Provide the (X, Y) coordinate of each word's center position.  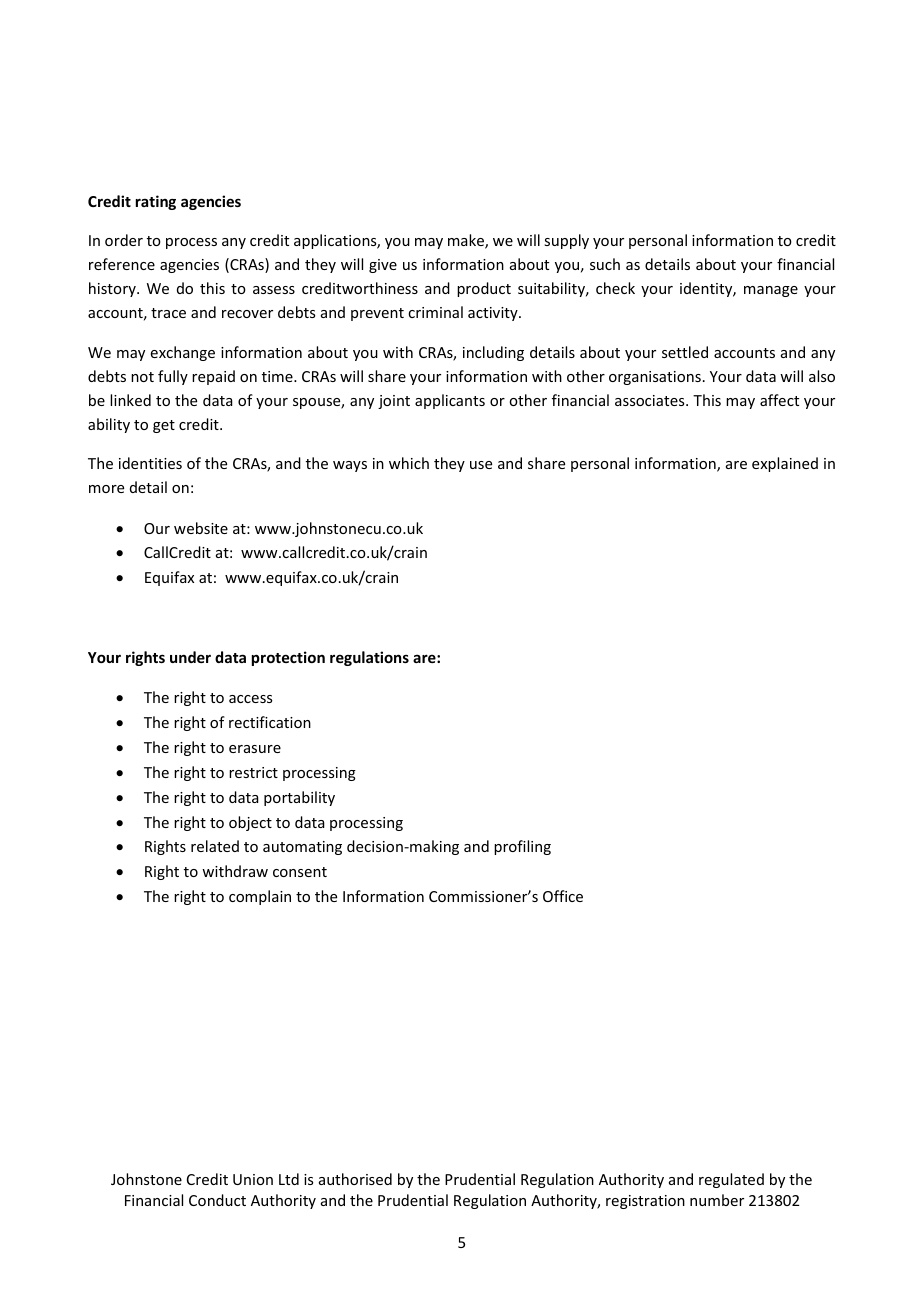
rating (156, 202)
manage (771, 291)
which (409, 463)
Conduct (217, 1200)
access (250, 699)
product (484, 289)
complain (260, 897)
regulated (731, 1180)
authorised (355, 1179)
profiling (522, 847)
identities (150, 463)
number (717, 1200)
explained (785, 464)
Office (563, 896)
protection (288, 658)
